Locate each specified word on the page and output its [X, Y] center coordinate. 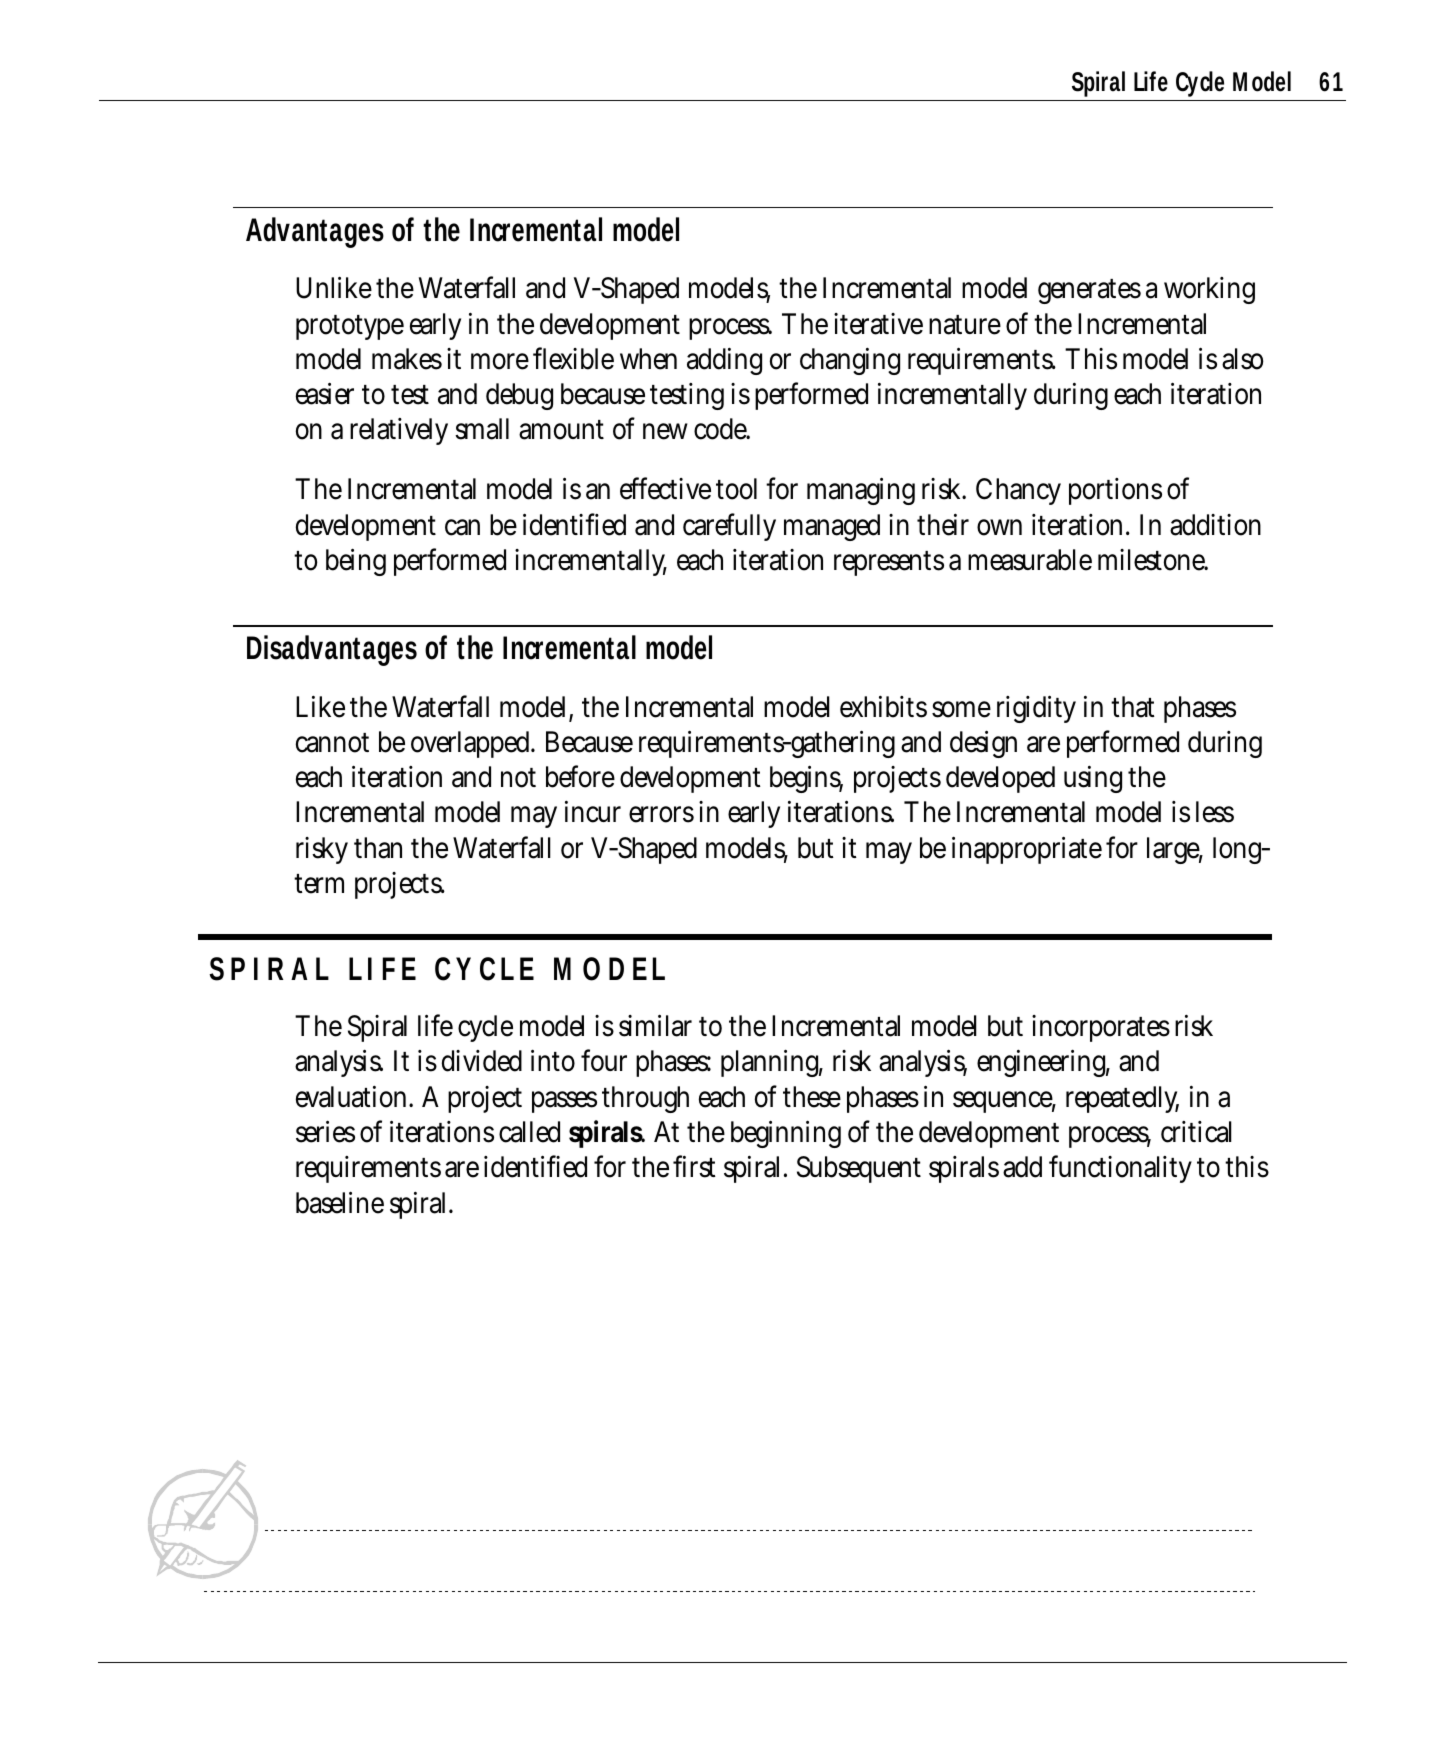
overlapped [473, 744]
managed [832, 527]
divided [482, 1061]
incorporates [1101, 1028]
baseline [340, 1202]
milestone [1153, 560]
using [1093, 779]
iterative [878, 324]
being [356, 562]
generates [1089, 291]
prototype [350, 327]
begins [806, 779]
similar [655, 1025]
